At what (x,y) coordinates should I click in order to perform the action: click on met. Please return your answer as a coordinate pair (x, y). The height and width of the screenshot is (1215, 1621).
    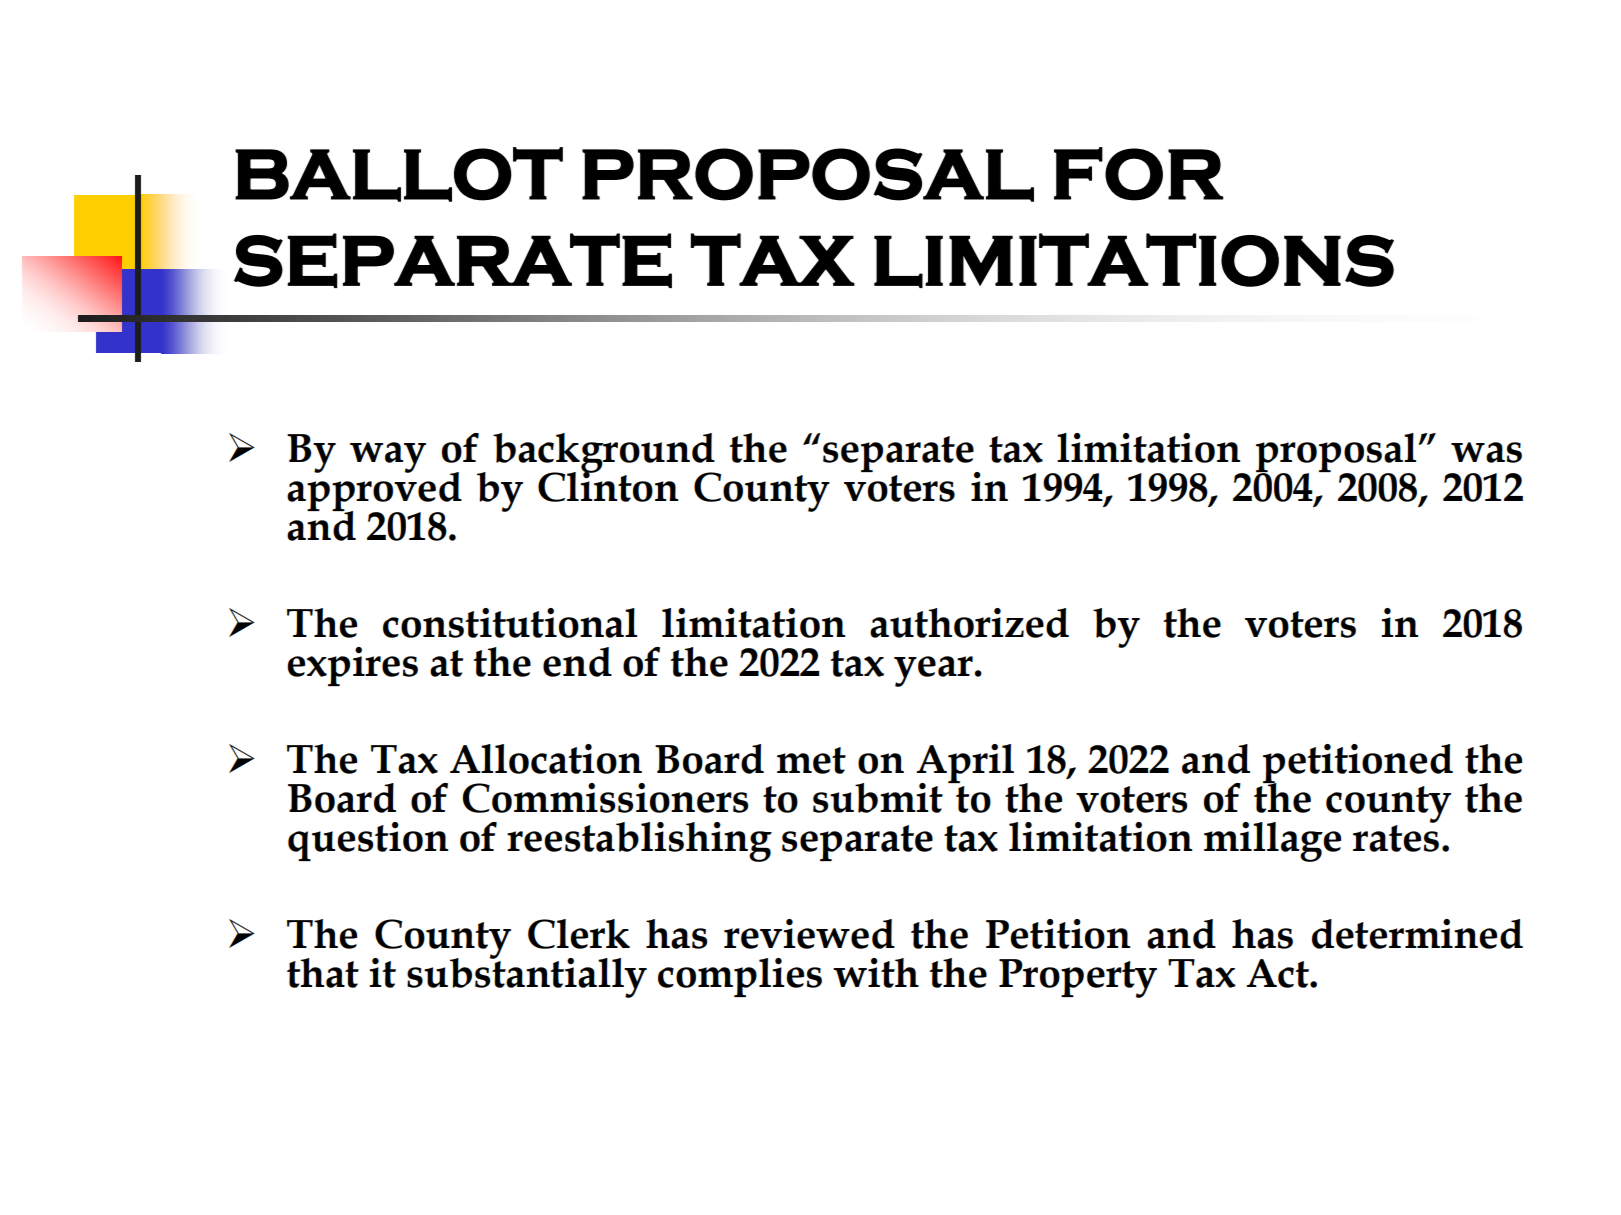
    Looking at the image, I should click on (811, 760).
